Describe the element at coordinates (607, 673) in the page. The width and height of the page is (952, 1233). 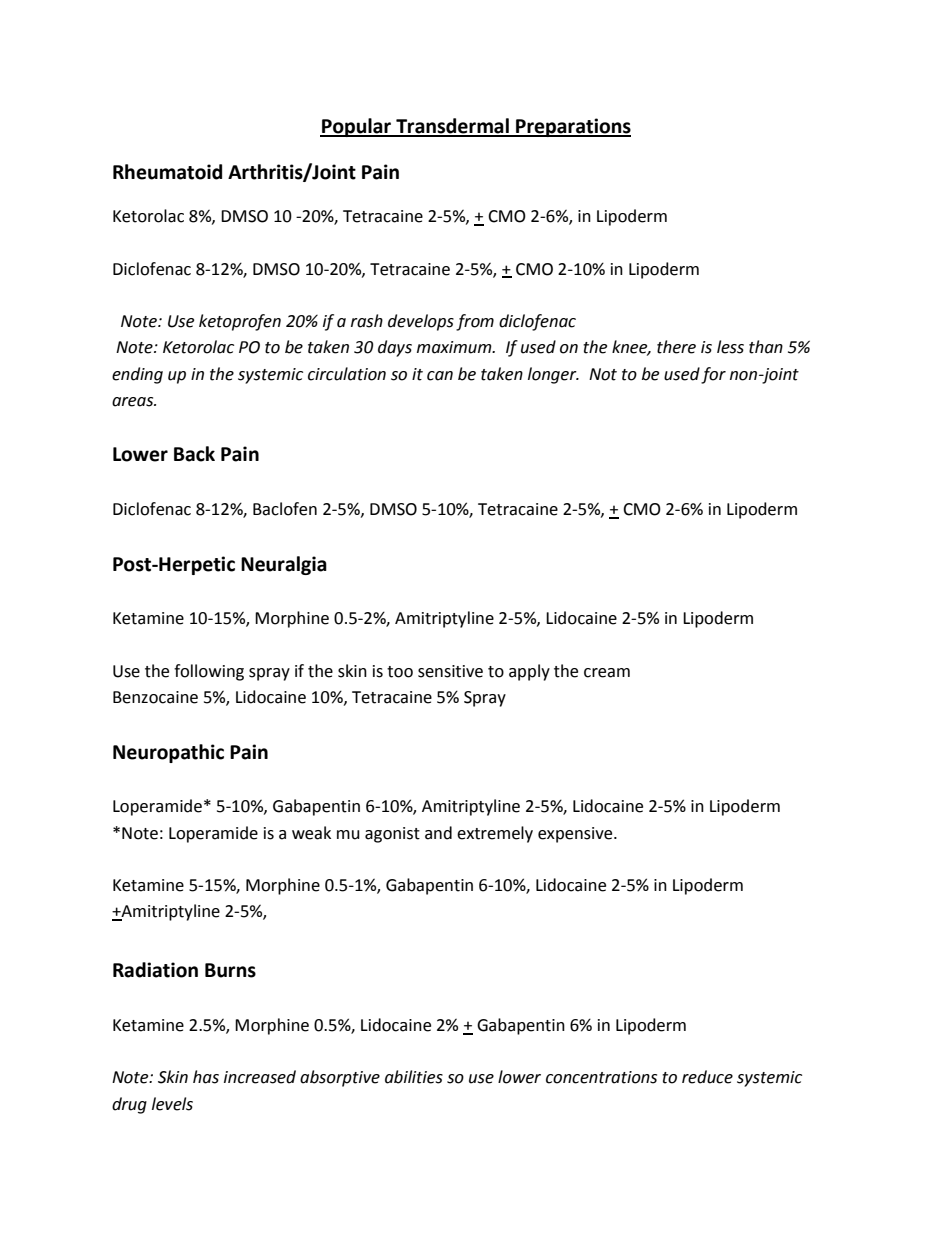
I see `cream` at that location.
